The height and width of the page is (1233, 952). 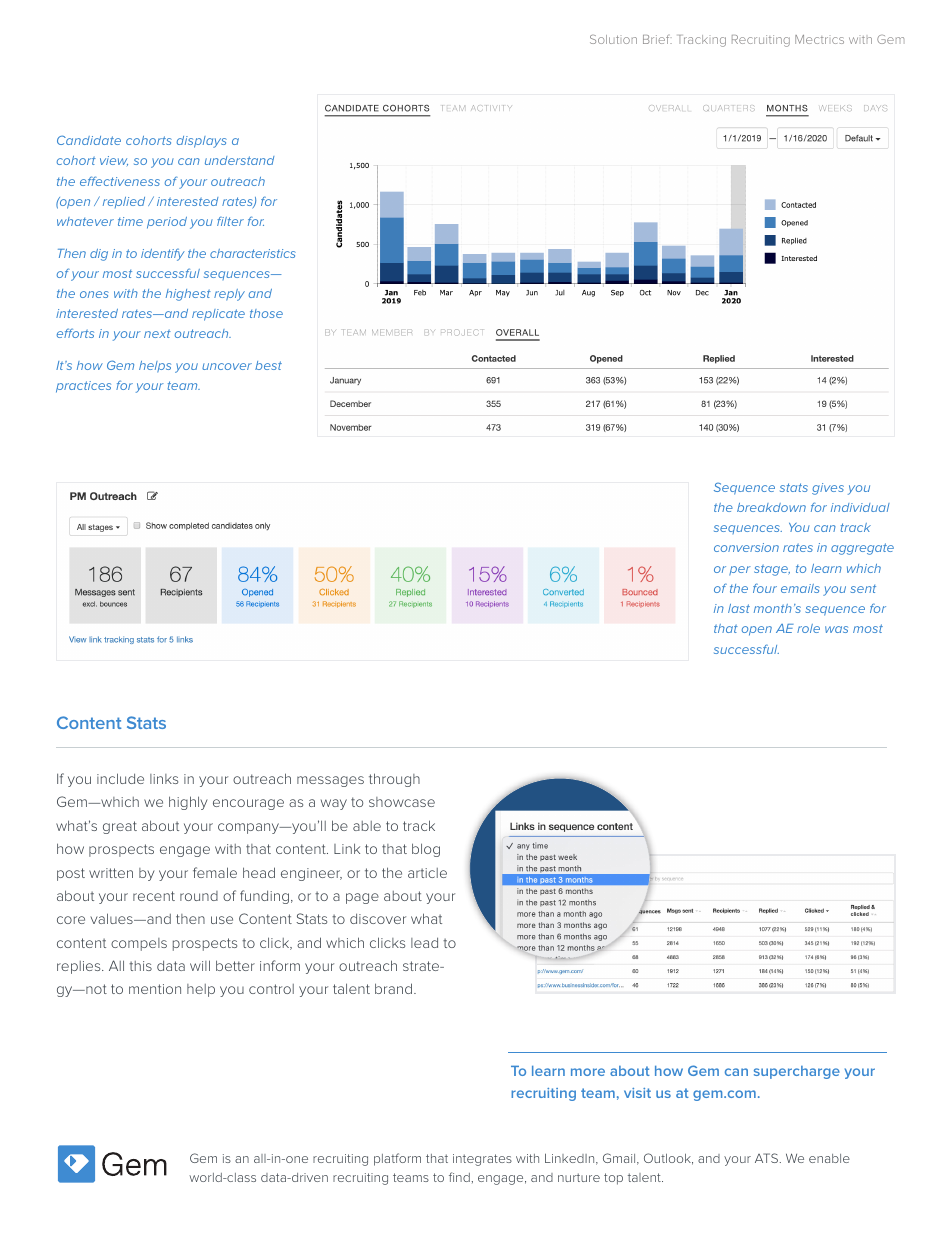 What do you see at coordinates (828, 489) in the page?
I see `gives` at bounding box center [828, 489].
